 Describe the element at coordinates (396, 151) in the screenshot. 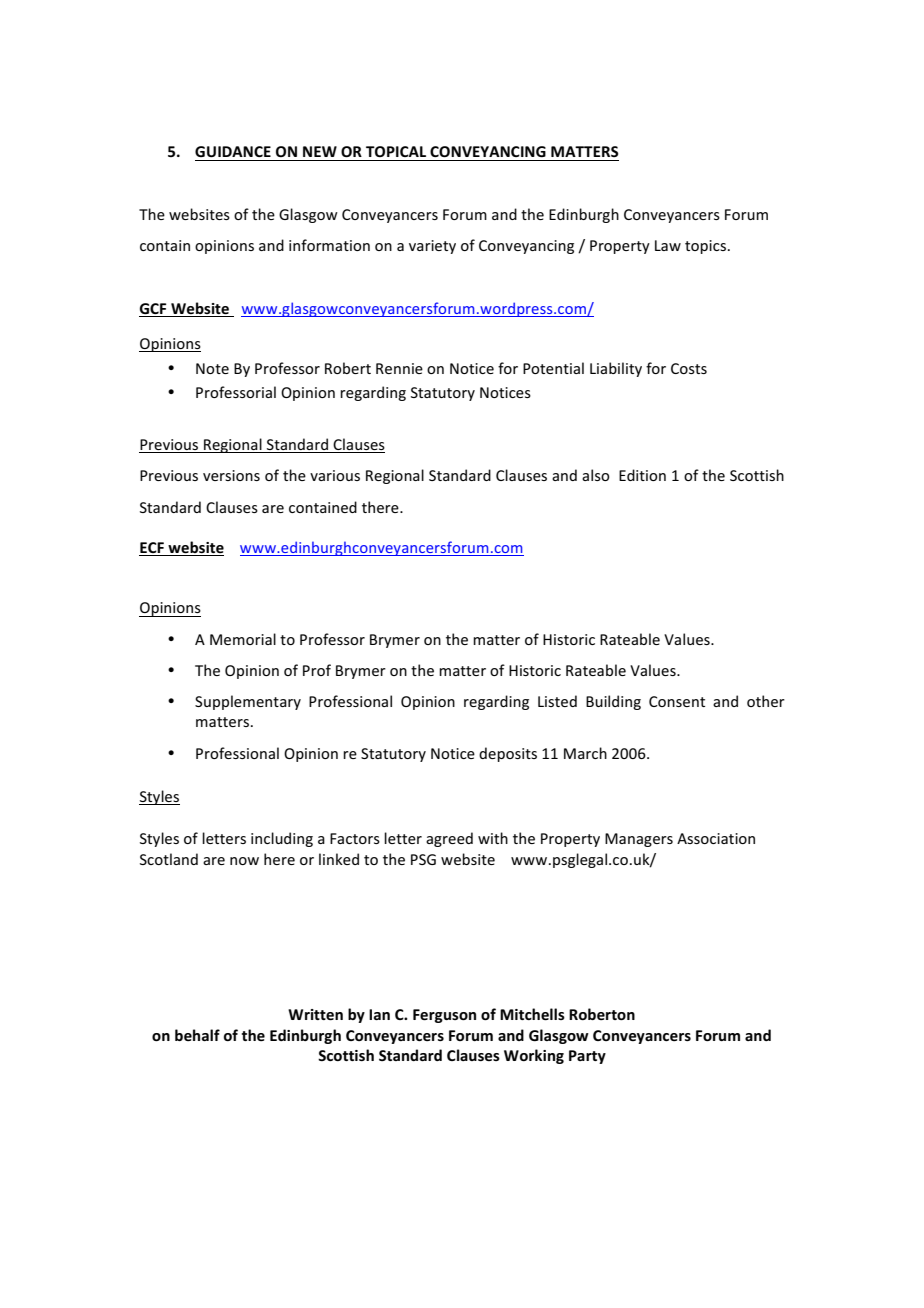

I see `TOPICAL` at that location.
